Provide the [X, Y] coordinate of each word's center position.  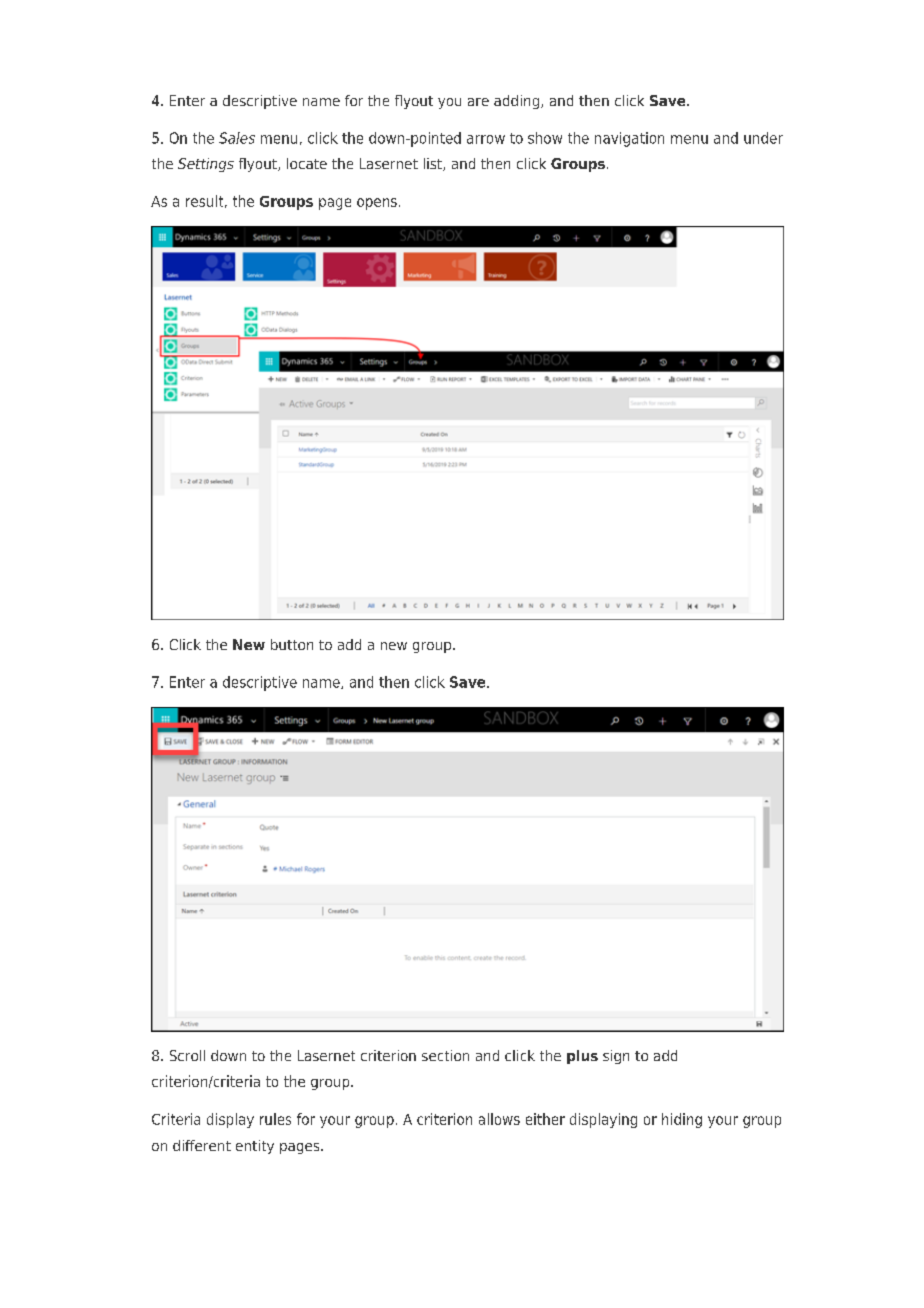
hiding [682, 1120]
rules [275, 1119]
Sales [237, 138]
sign [616, 1057]
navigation [629, 139]
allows [499, 1119]
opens [377, 204]
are [478, 102]
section [445, 1055]
